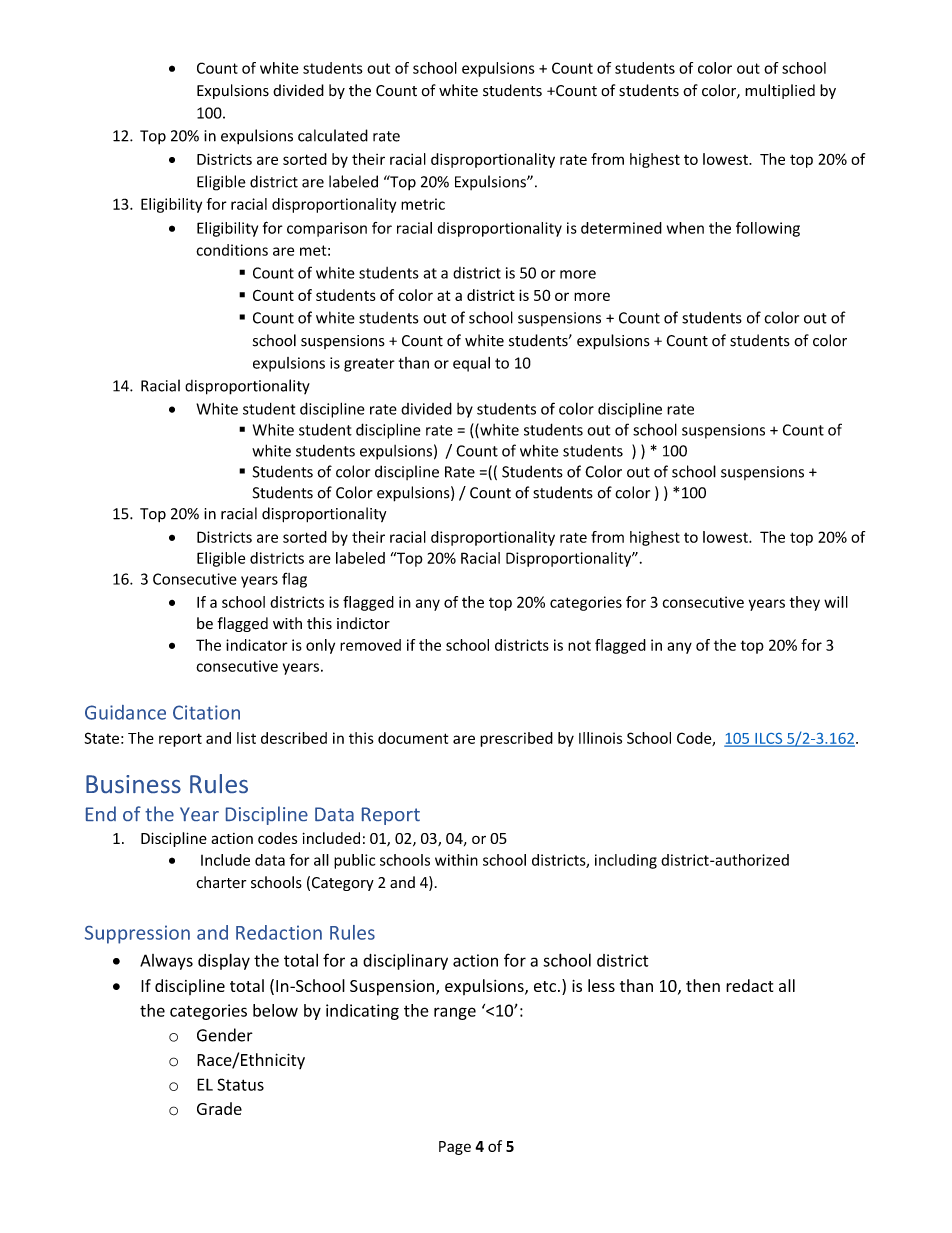  I want to click on then, so click(703, 985).
